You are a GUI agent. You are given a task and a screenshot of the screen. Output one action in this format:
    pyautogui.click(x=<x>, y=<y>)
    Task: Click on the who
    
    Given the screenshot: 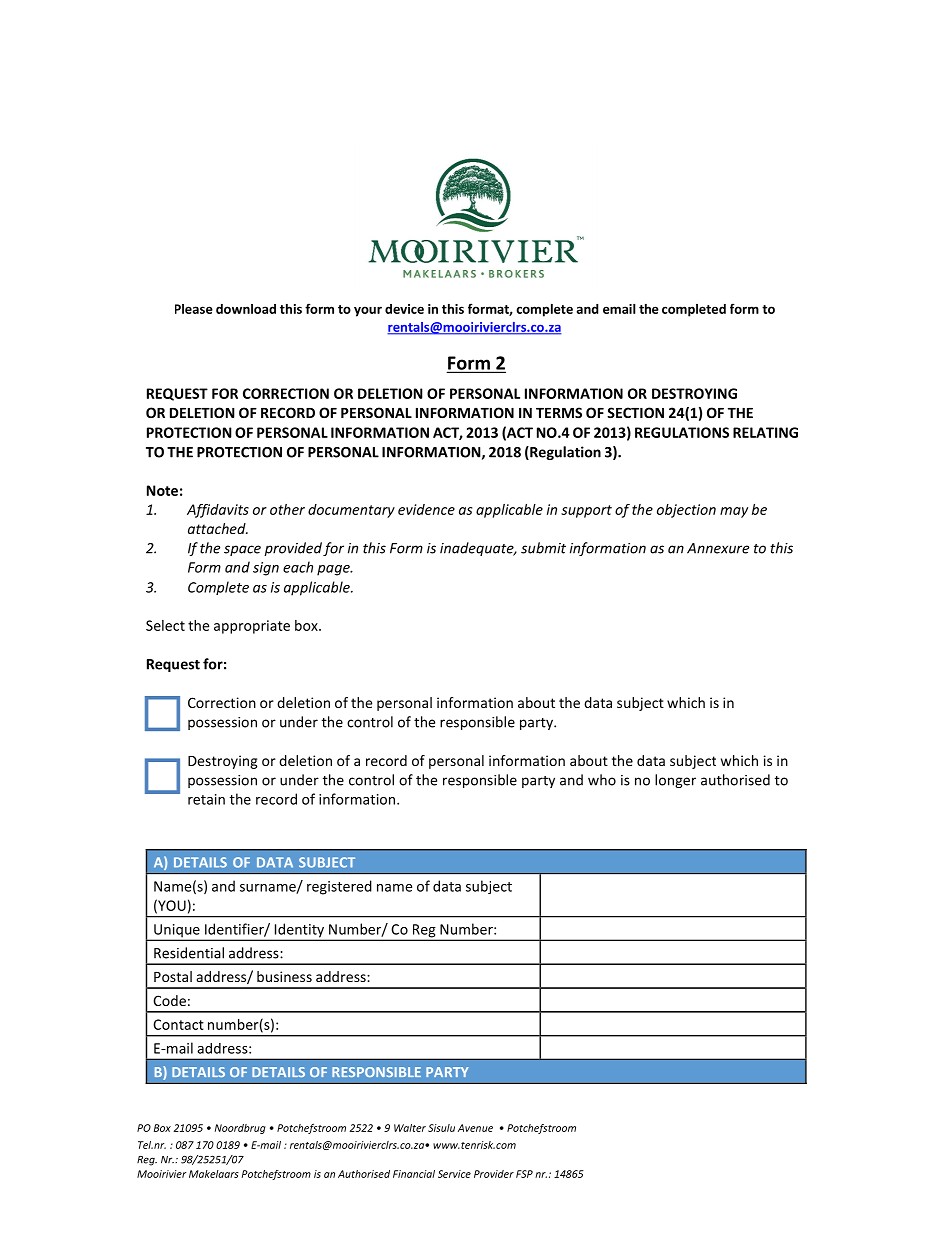 What is the action you would take?
    pyautogui.click(x=602, y=780)
